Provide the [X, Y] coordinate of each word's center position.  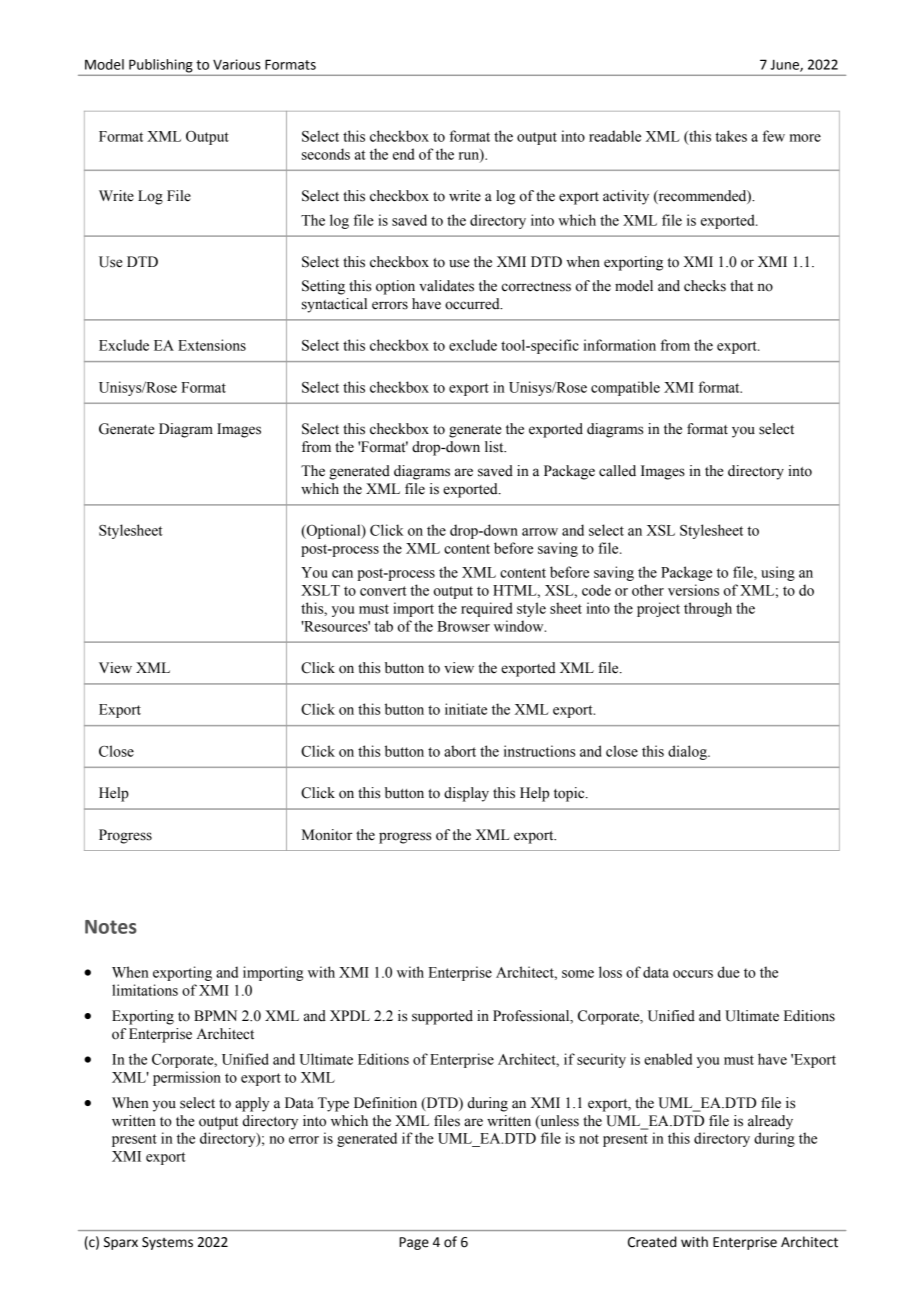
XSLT [320, 590]
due [729, 972]
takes [731, 136]
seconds [326, 154]
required [486, 609]
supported [442, 1017]
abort [460, 751]
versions [693, 590]
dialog [688, 752]
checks [705, 286]
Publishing [161, 66]
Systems [167, 1243]
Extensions [212, 345]
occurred [473, 304]
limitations [145, 990]
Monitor [327, 835]
